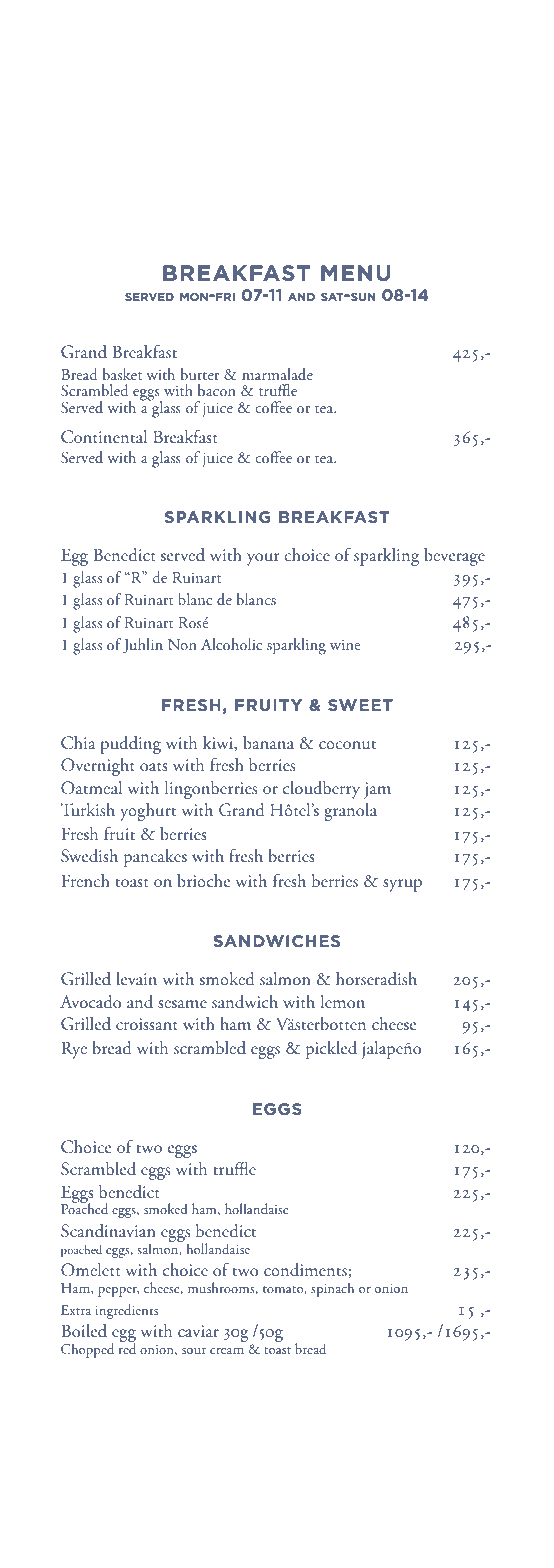 The height and width of the screenshot is (1568, 554). I want to click on croissant, so click(147, 1024).
